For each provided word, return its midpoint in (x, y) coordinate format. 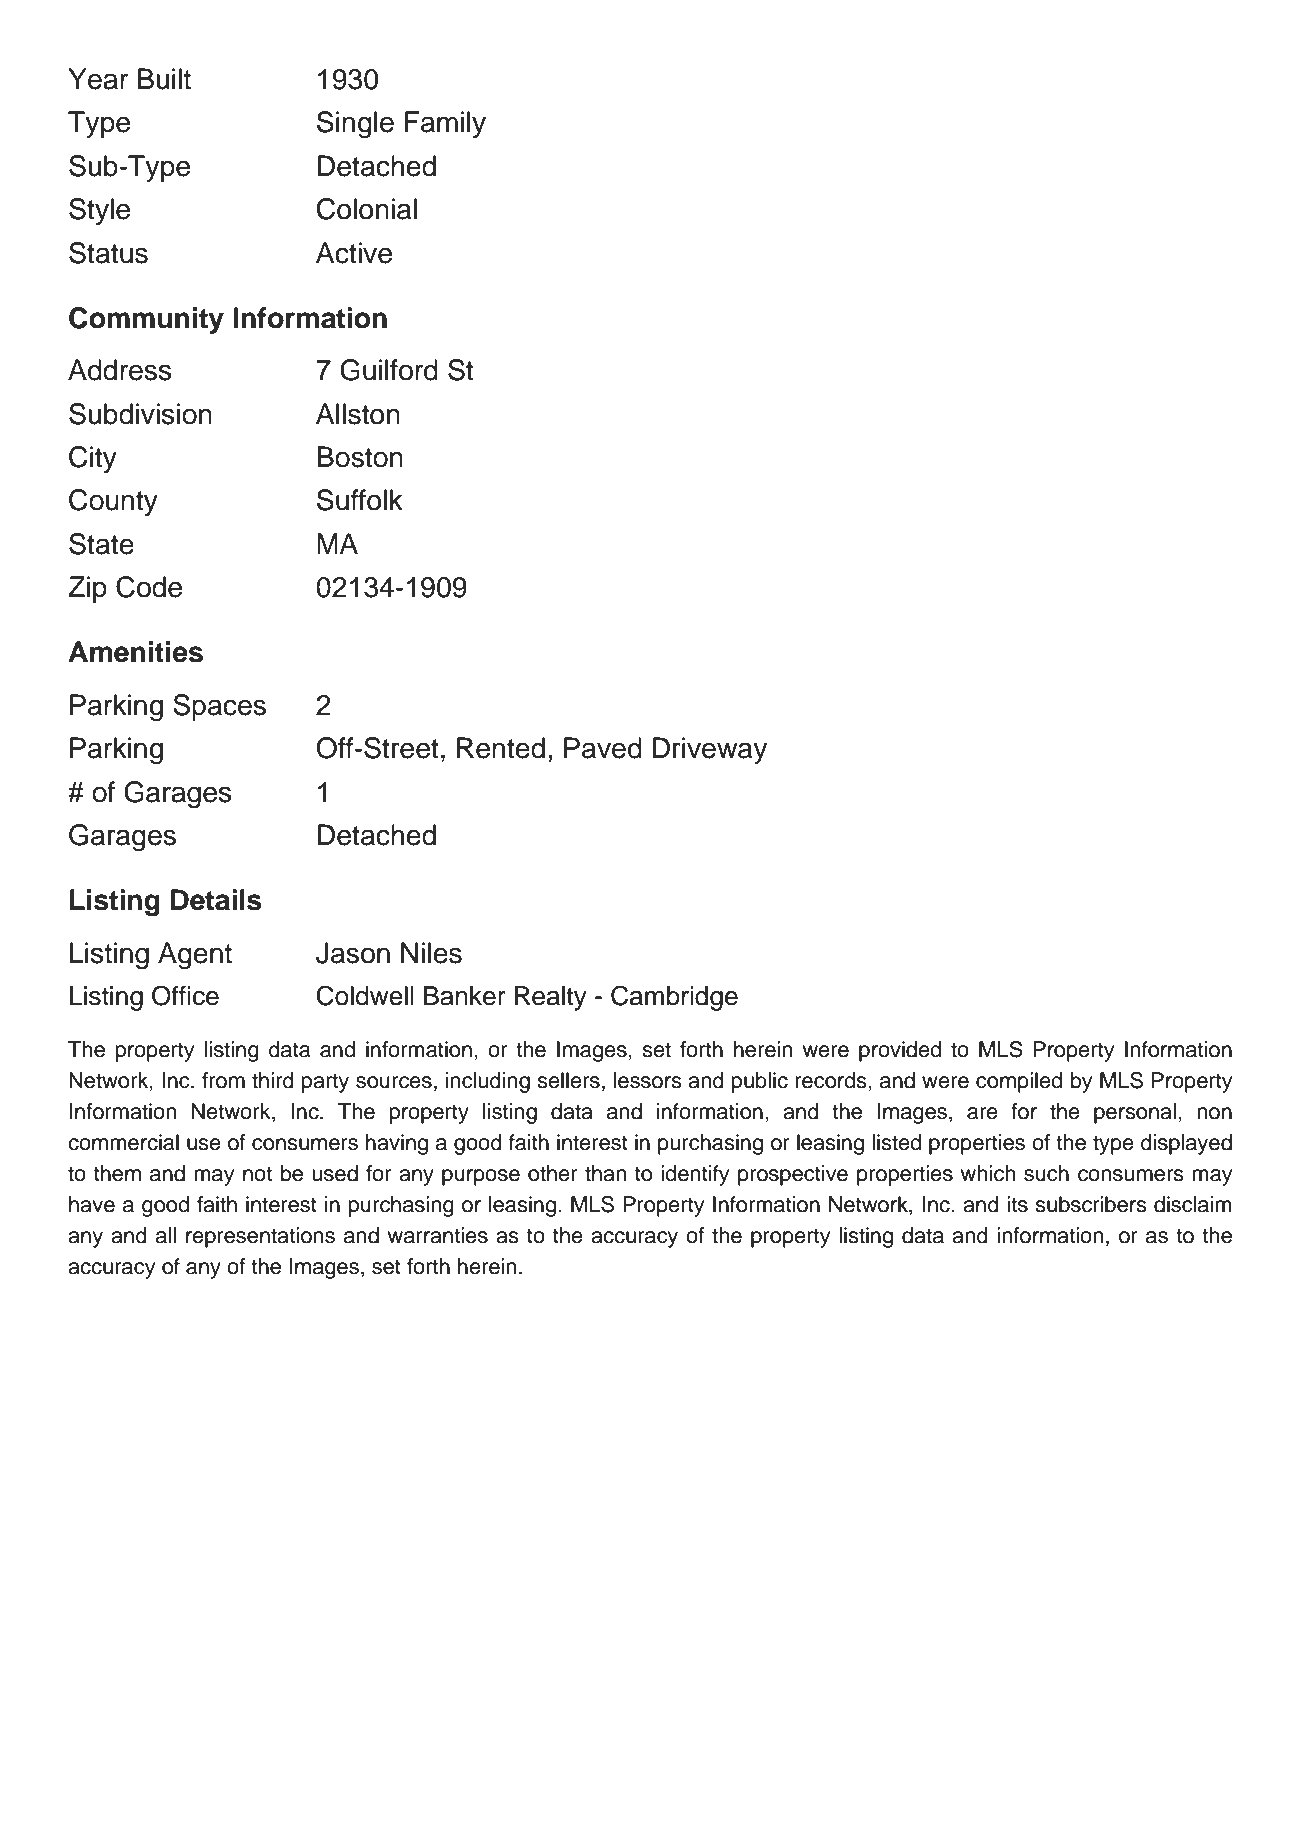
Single (355, 125)
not (257, 1174)
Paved (603, 748)
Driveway (710, 750)
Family (445, 124)
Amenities (135, 652)
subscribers (1091, 1204)
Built (164, 79)
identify (695, 1175)
